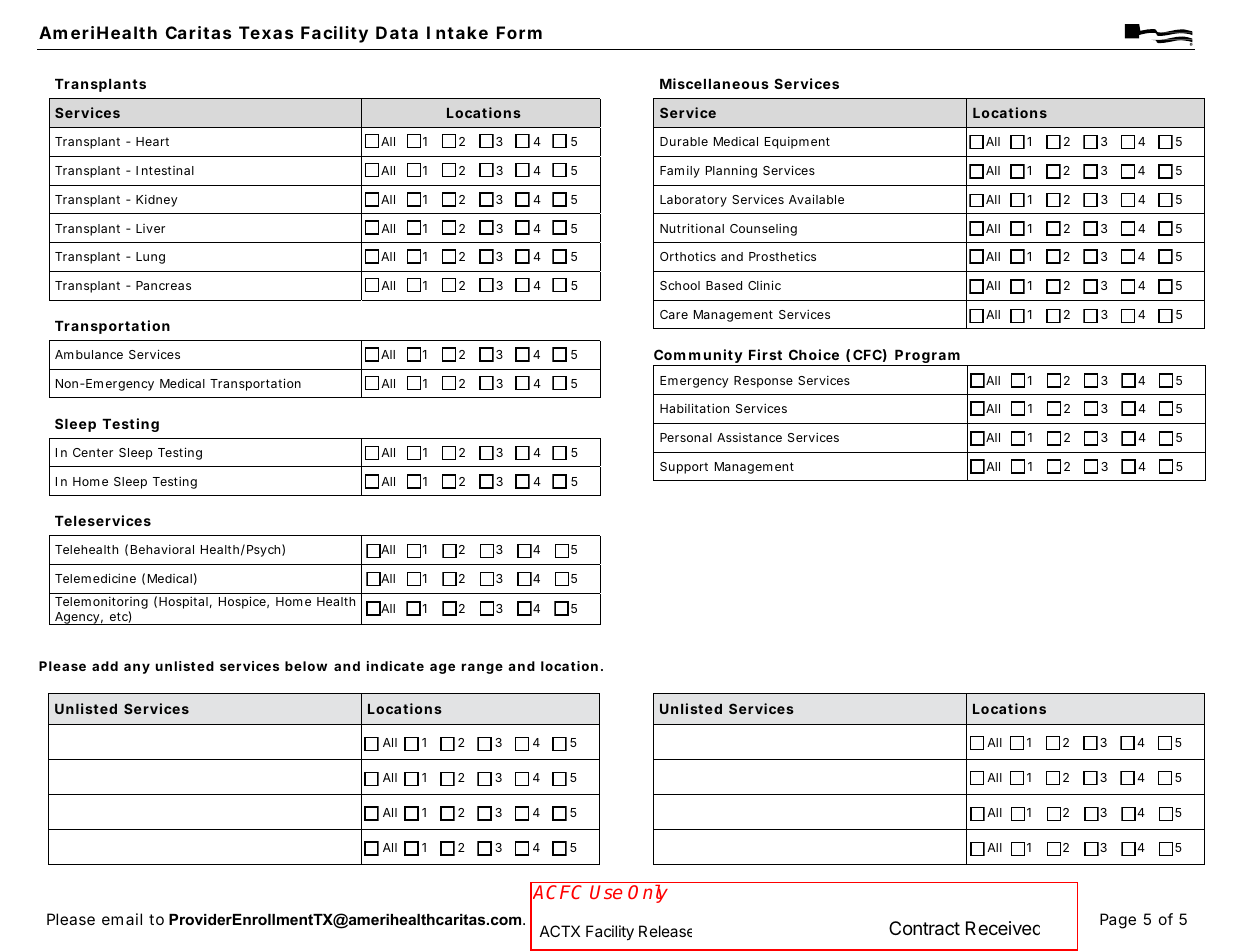 The width and height of the screenshot is (1233, 952). I want to click on email, so click(122, 919).
